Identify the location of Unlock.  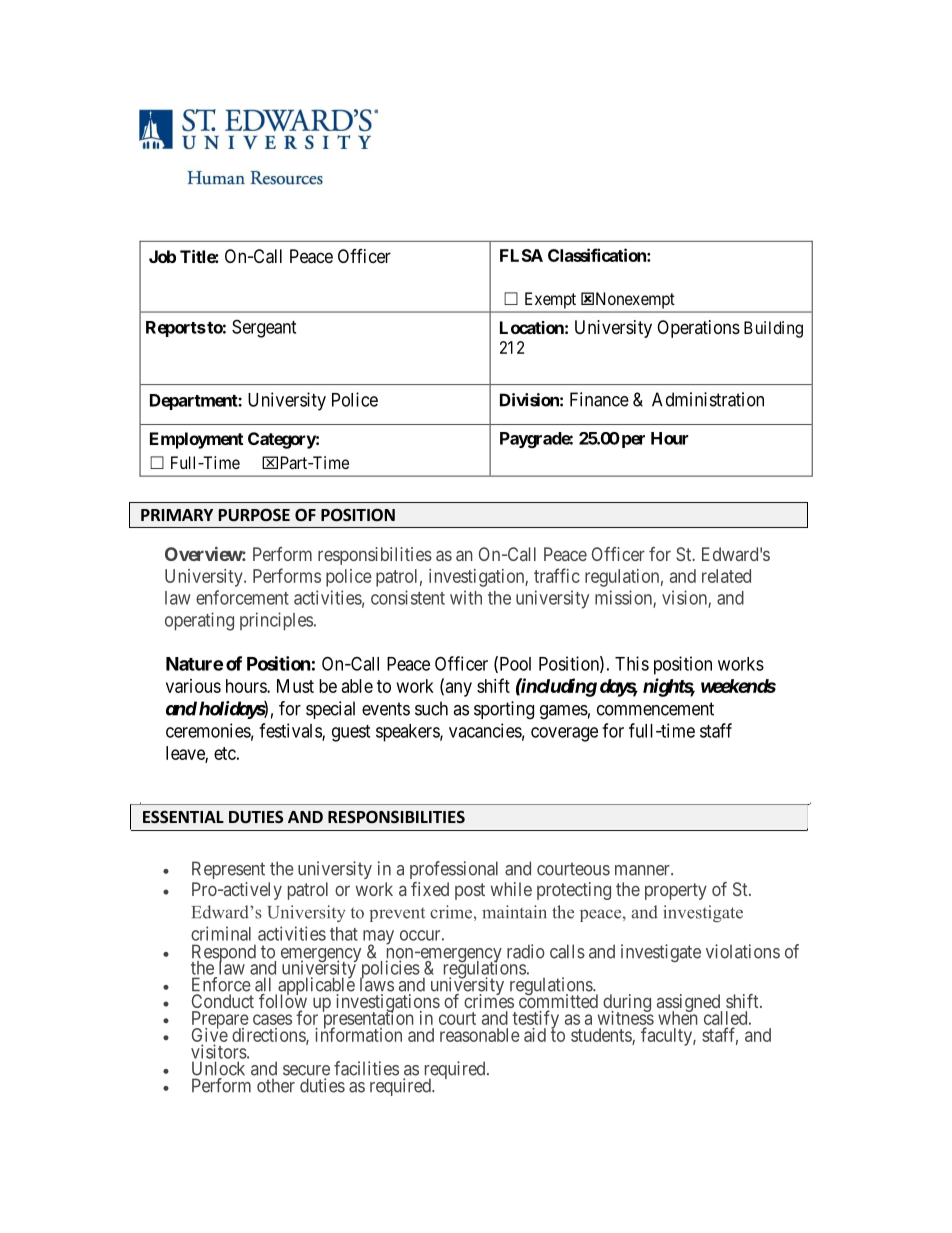
(218, 1068).
